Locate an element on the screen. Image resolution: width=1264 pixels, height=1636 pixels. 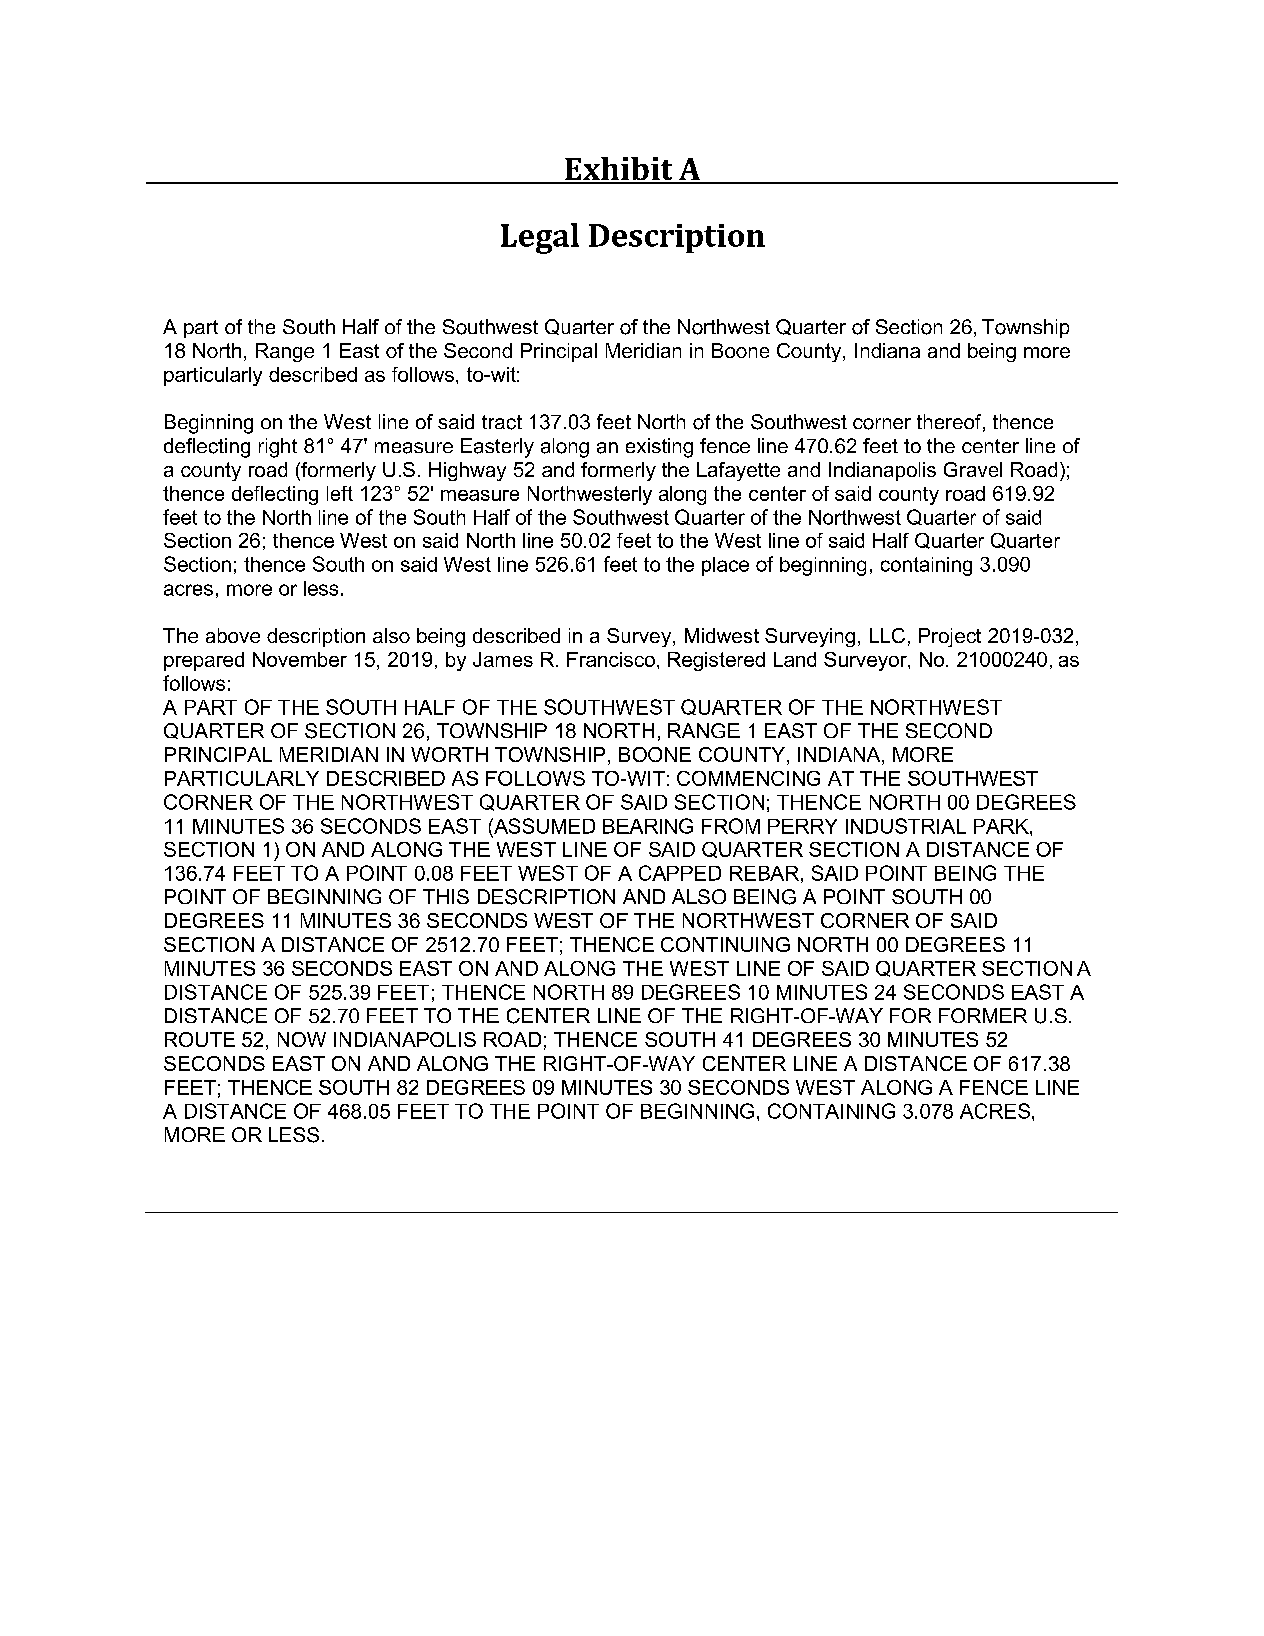
WORTH is located at coordinates (449, 754).
